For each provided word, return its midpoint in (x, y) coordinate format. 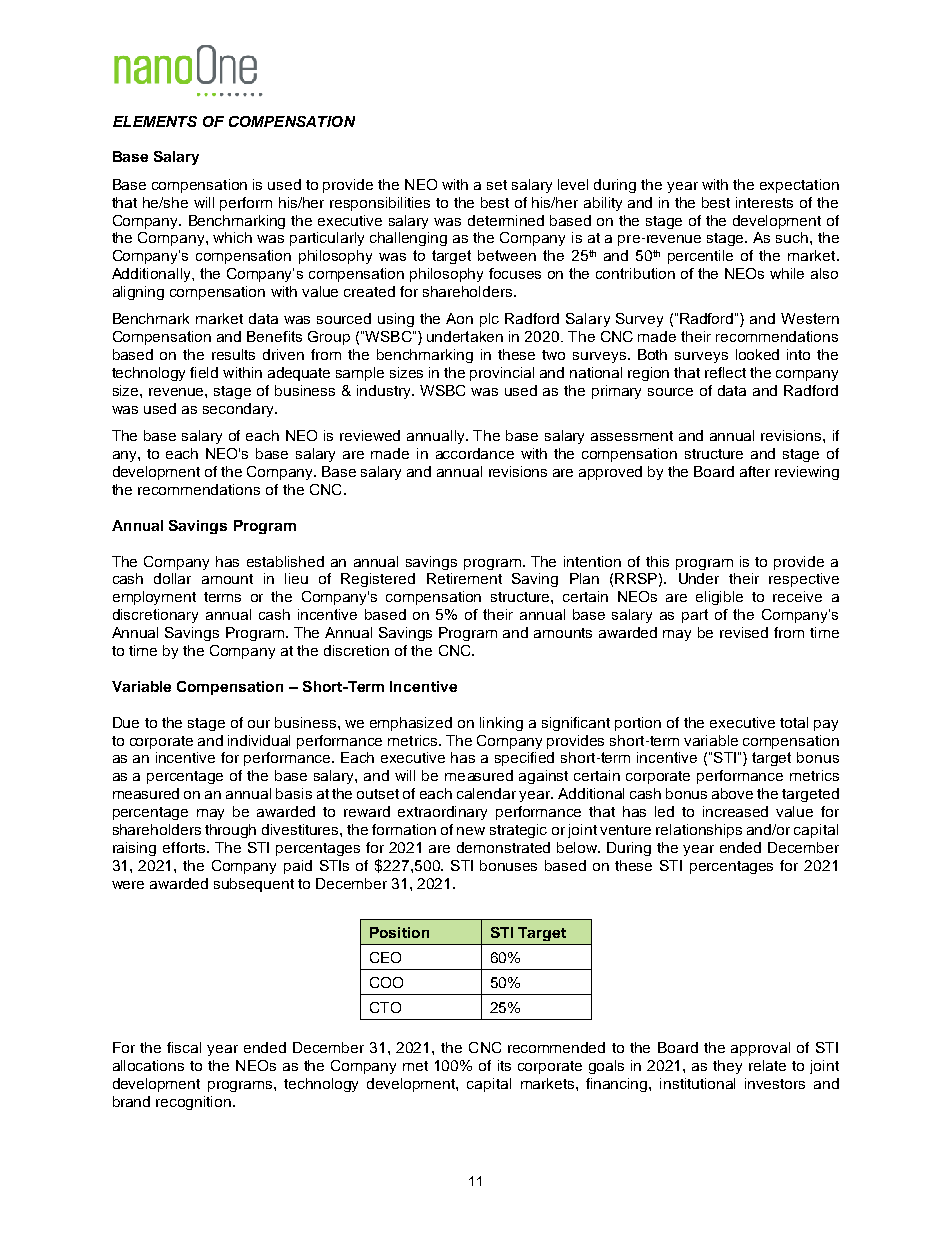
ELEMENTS (155, 121)
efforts (185, 847)
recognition (193, 1103)
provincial (502, 374)
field (204, 372)
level (573, 184)
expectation (799, 186)
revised (744, 632)
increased (735, 811)
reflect (725, 372)
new (471, 831)
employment (154, 598)
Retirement (464, 578)
